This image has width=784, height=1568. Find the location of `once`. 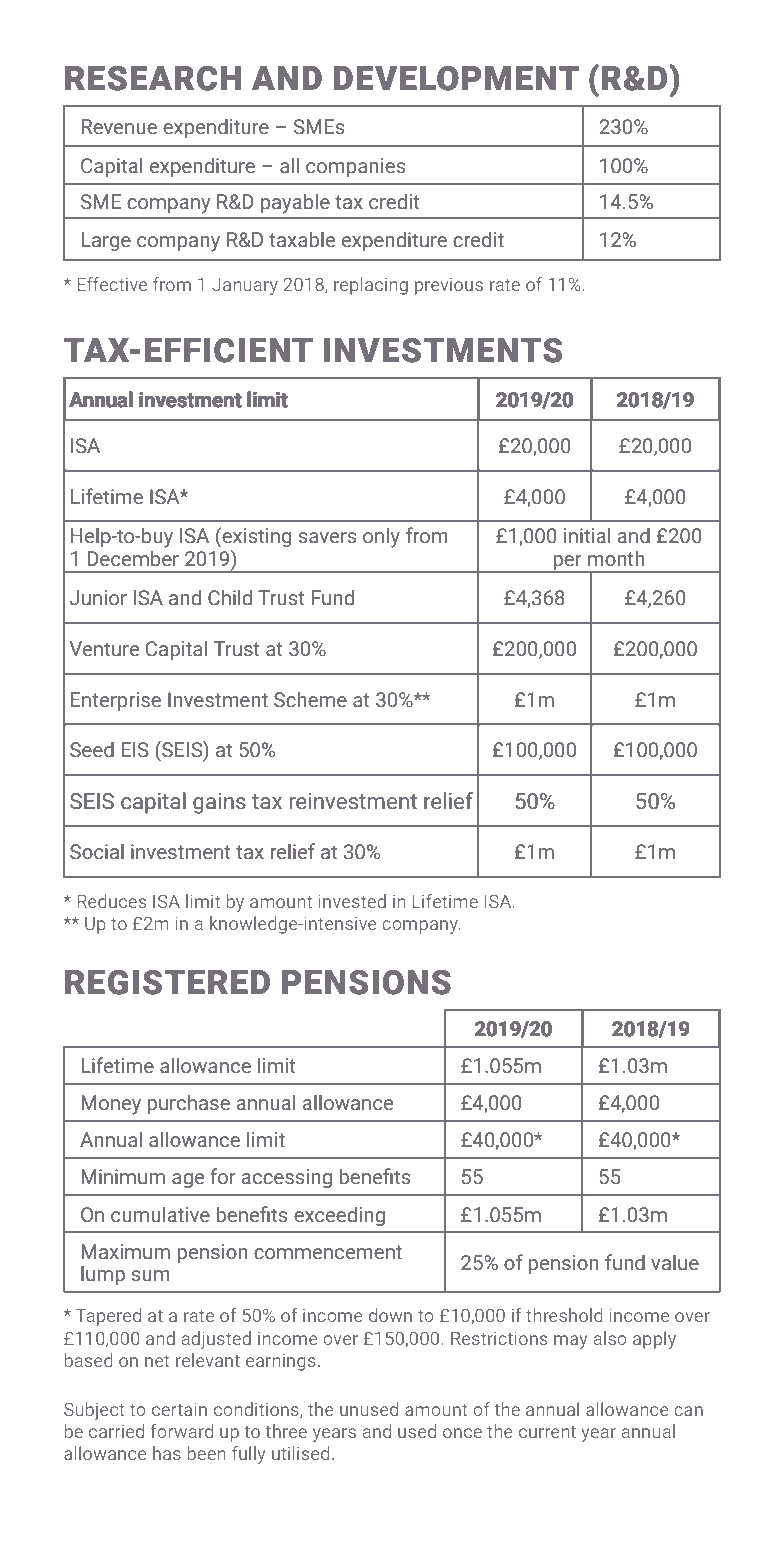

once is located at coordinates (462, 1433).
